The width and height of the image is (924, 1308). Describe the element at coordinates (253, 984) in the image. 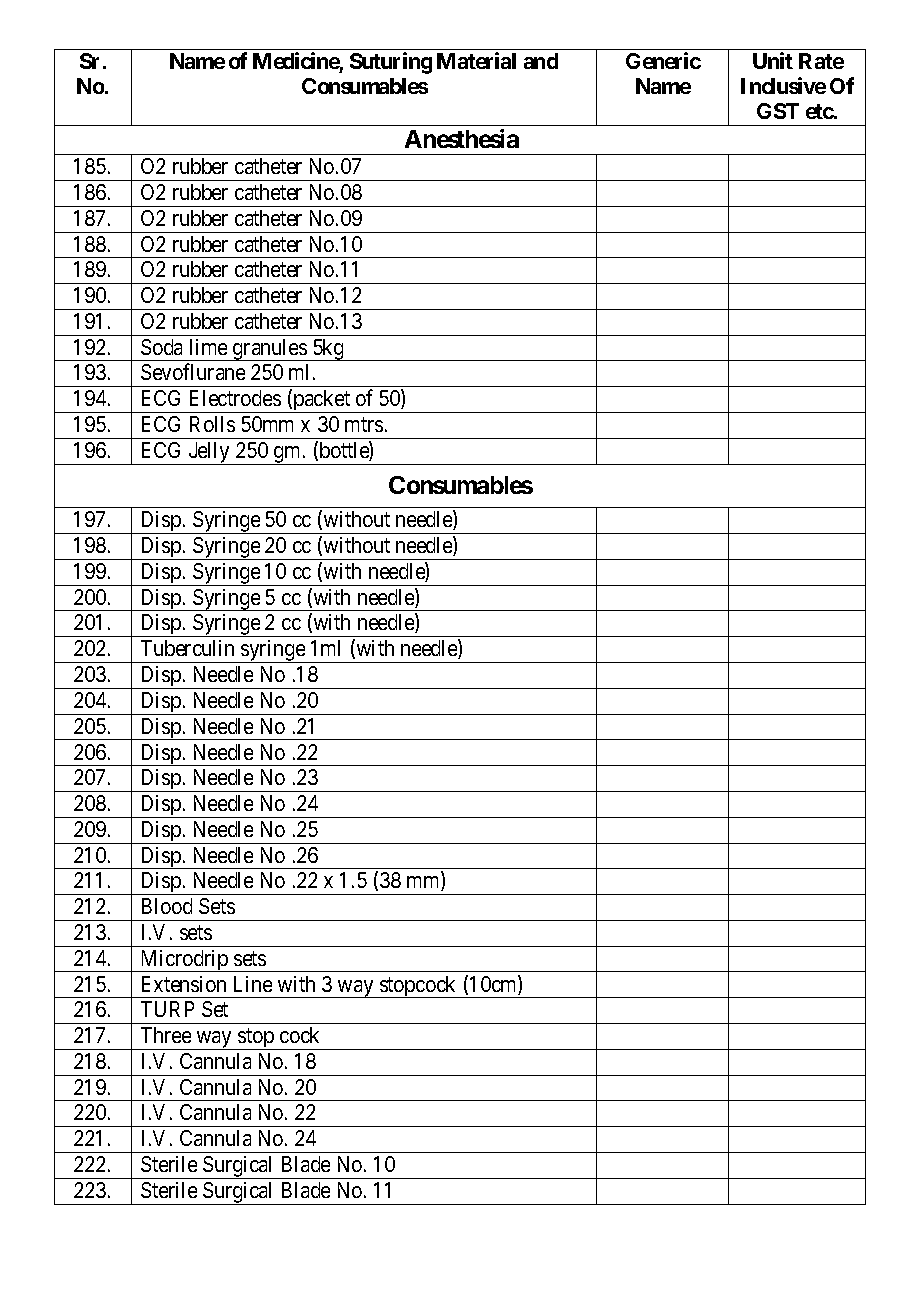

I see `Line` at that location.
